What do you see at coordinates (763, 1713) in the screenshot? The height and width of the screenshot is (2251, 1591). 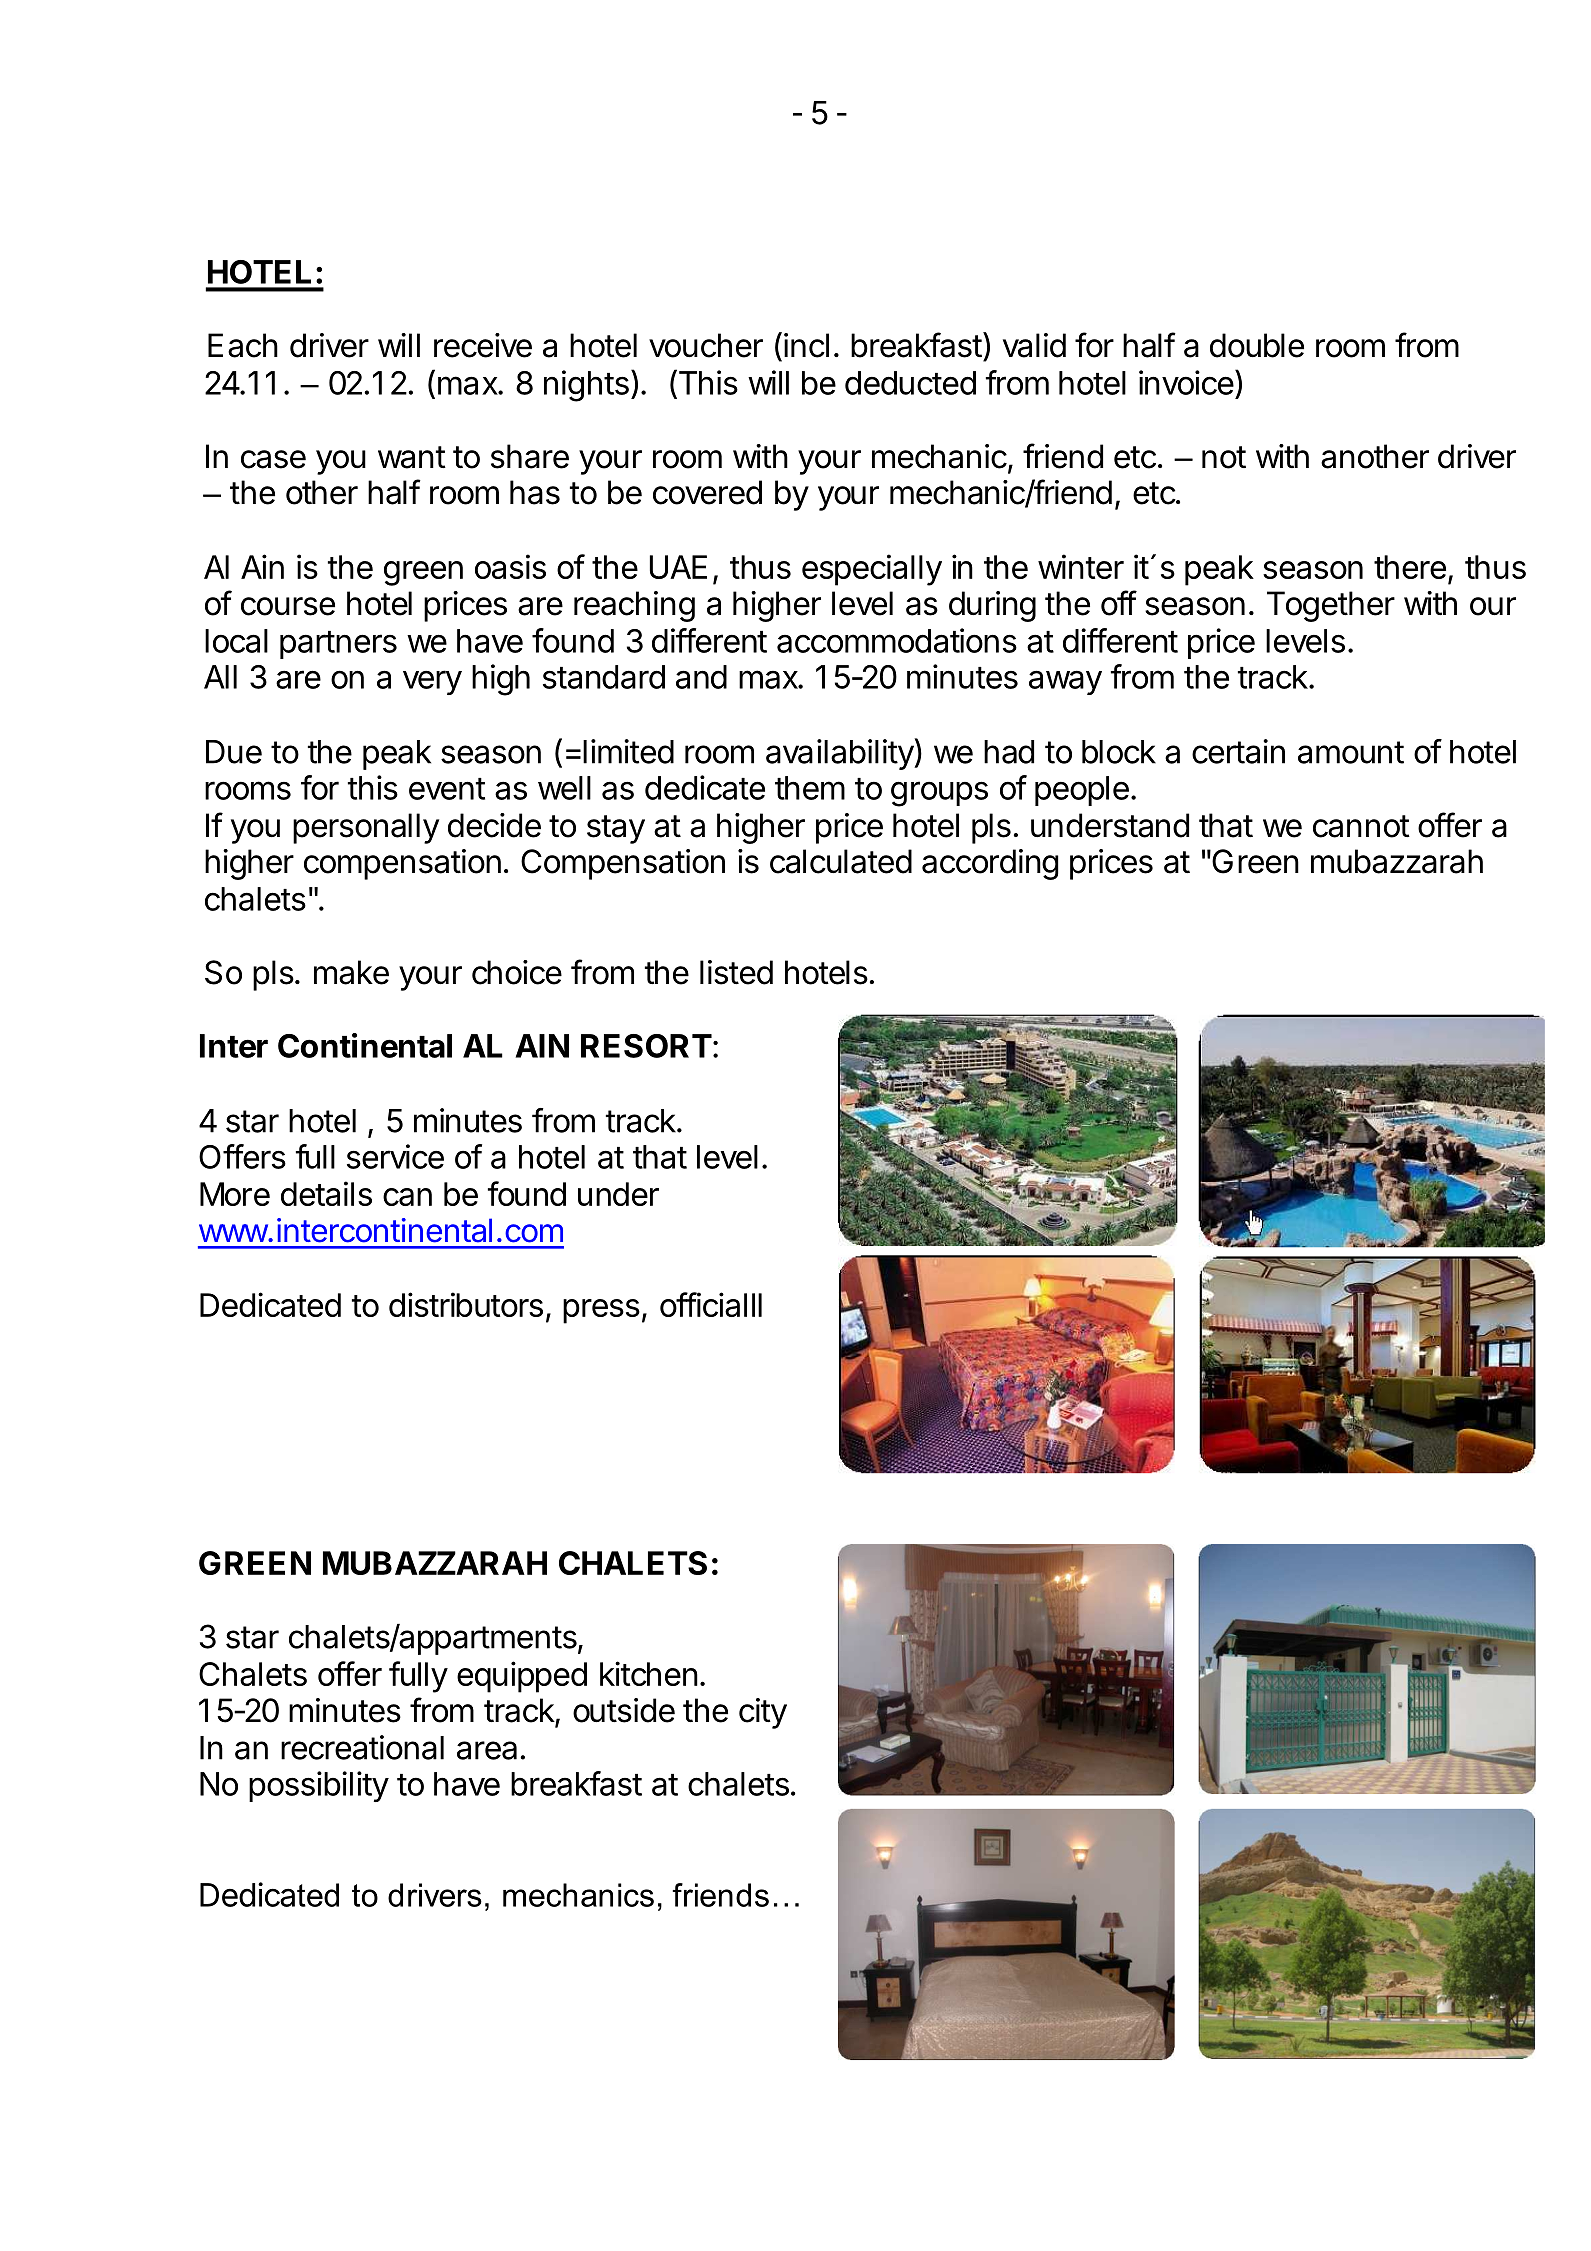 I see `city` at bounding box center [763, 1713].
